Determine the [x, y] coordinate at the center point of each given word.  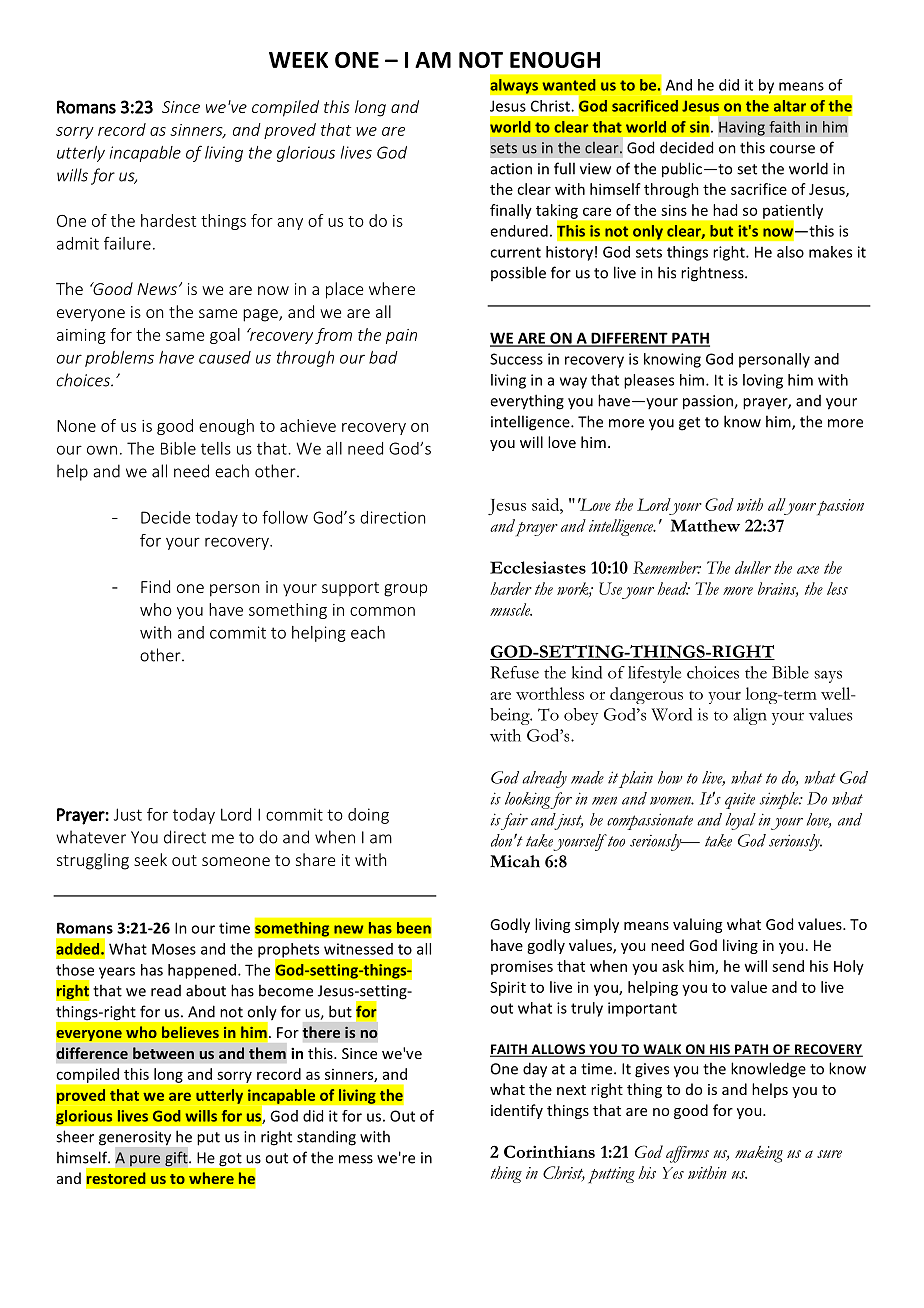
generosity [135, 1138]
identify [517, 1111]
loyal [741, 821]
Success [516, 359]
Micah [515, 861]
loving [763, 381]
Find [155, 586]
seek [150, 859]
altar [790, 106]
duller [753, 567]
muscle [511, 609]
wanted [569, 85]
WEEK [298, 60]
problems [119, 359]
